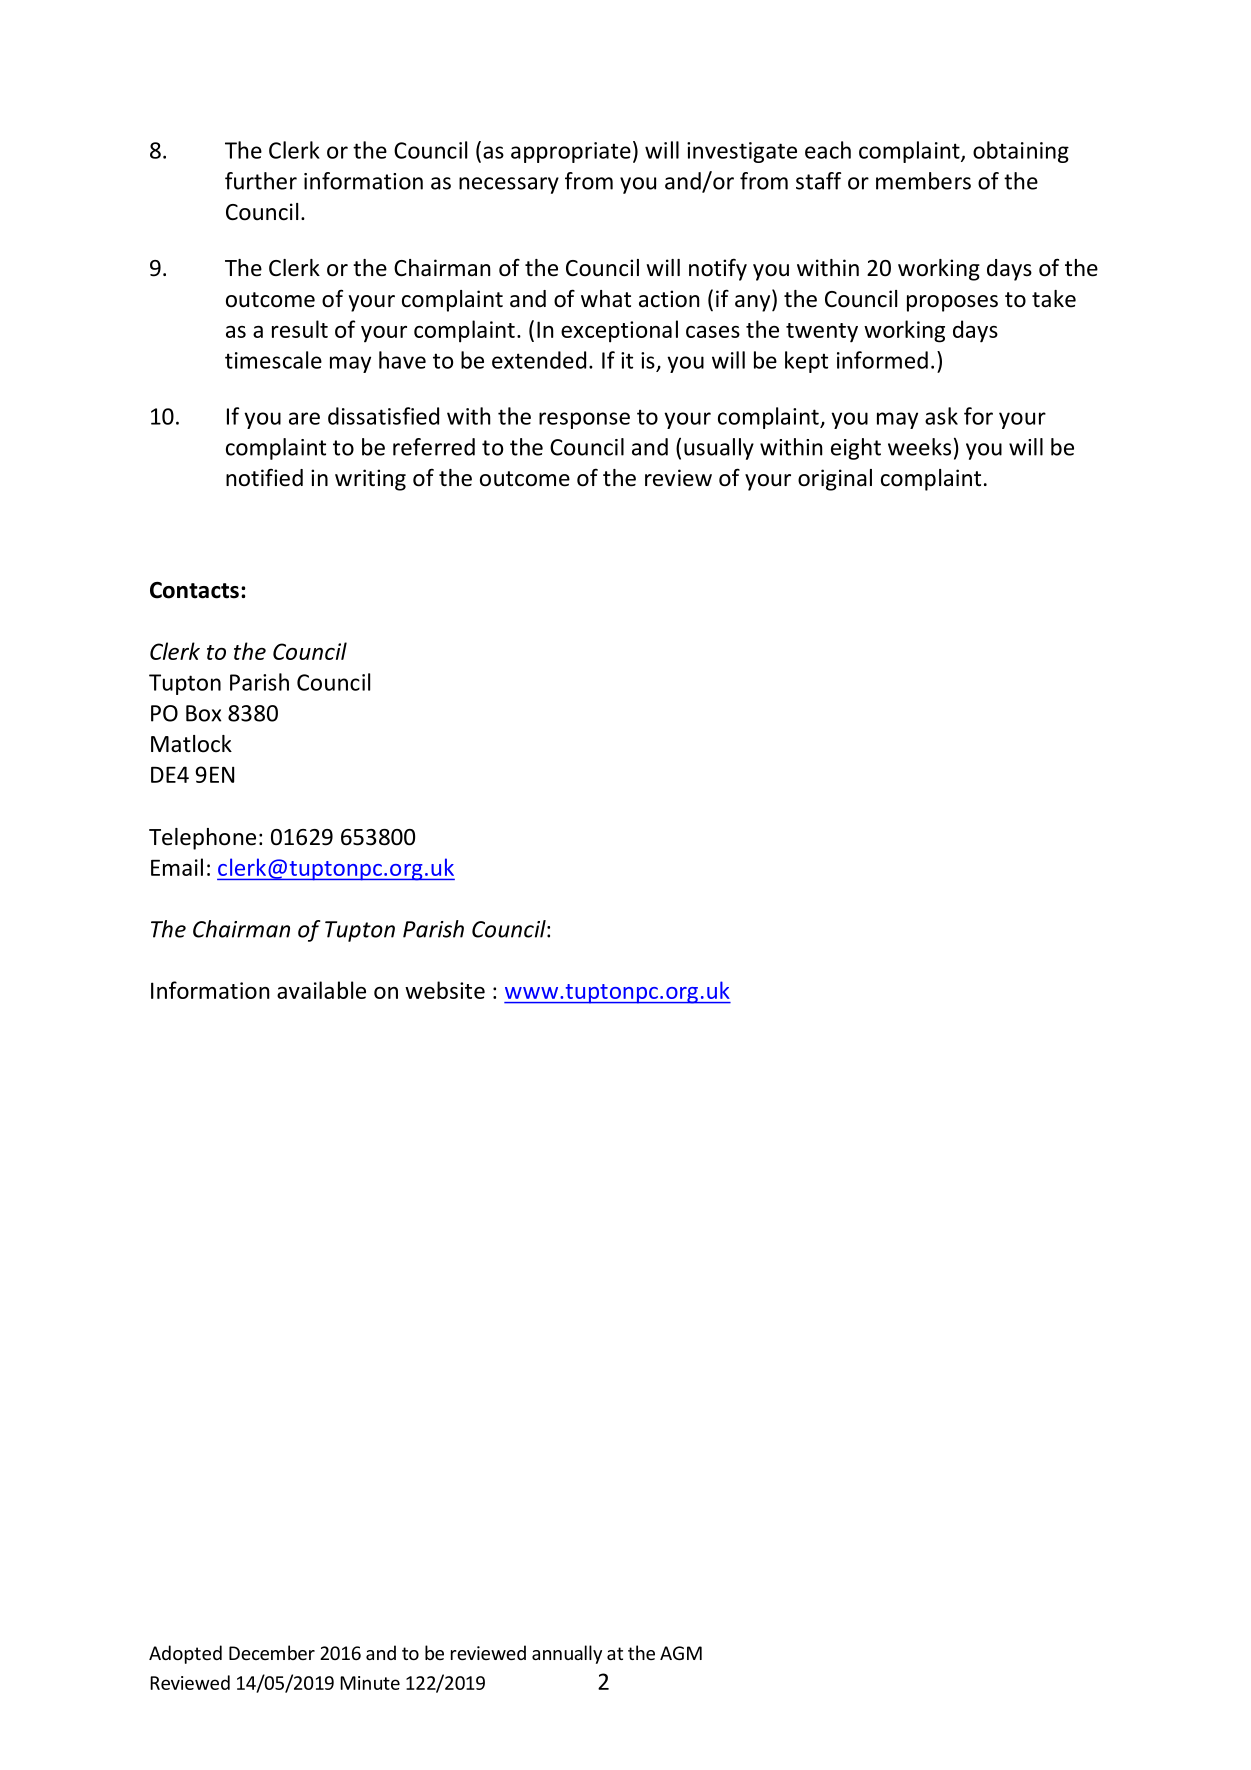 This screenshot has width=1251, height=1770. What do you see at coordinates (264, 477) in the screenshot?
I see `notified` at bounding box center [264, 477].
